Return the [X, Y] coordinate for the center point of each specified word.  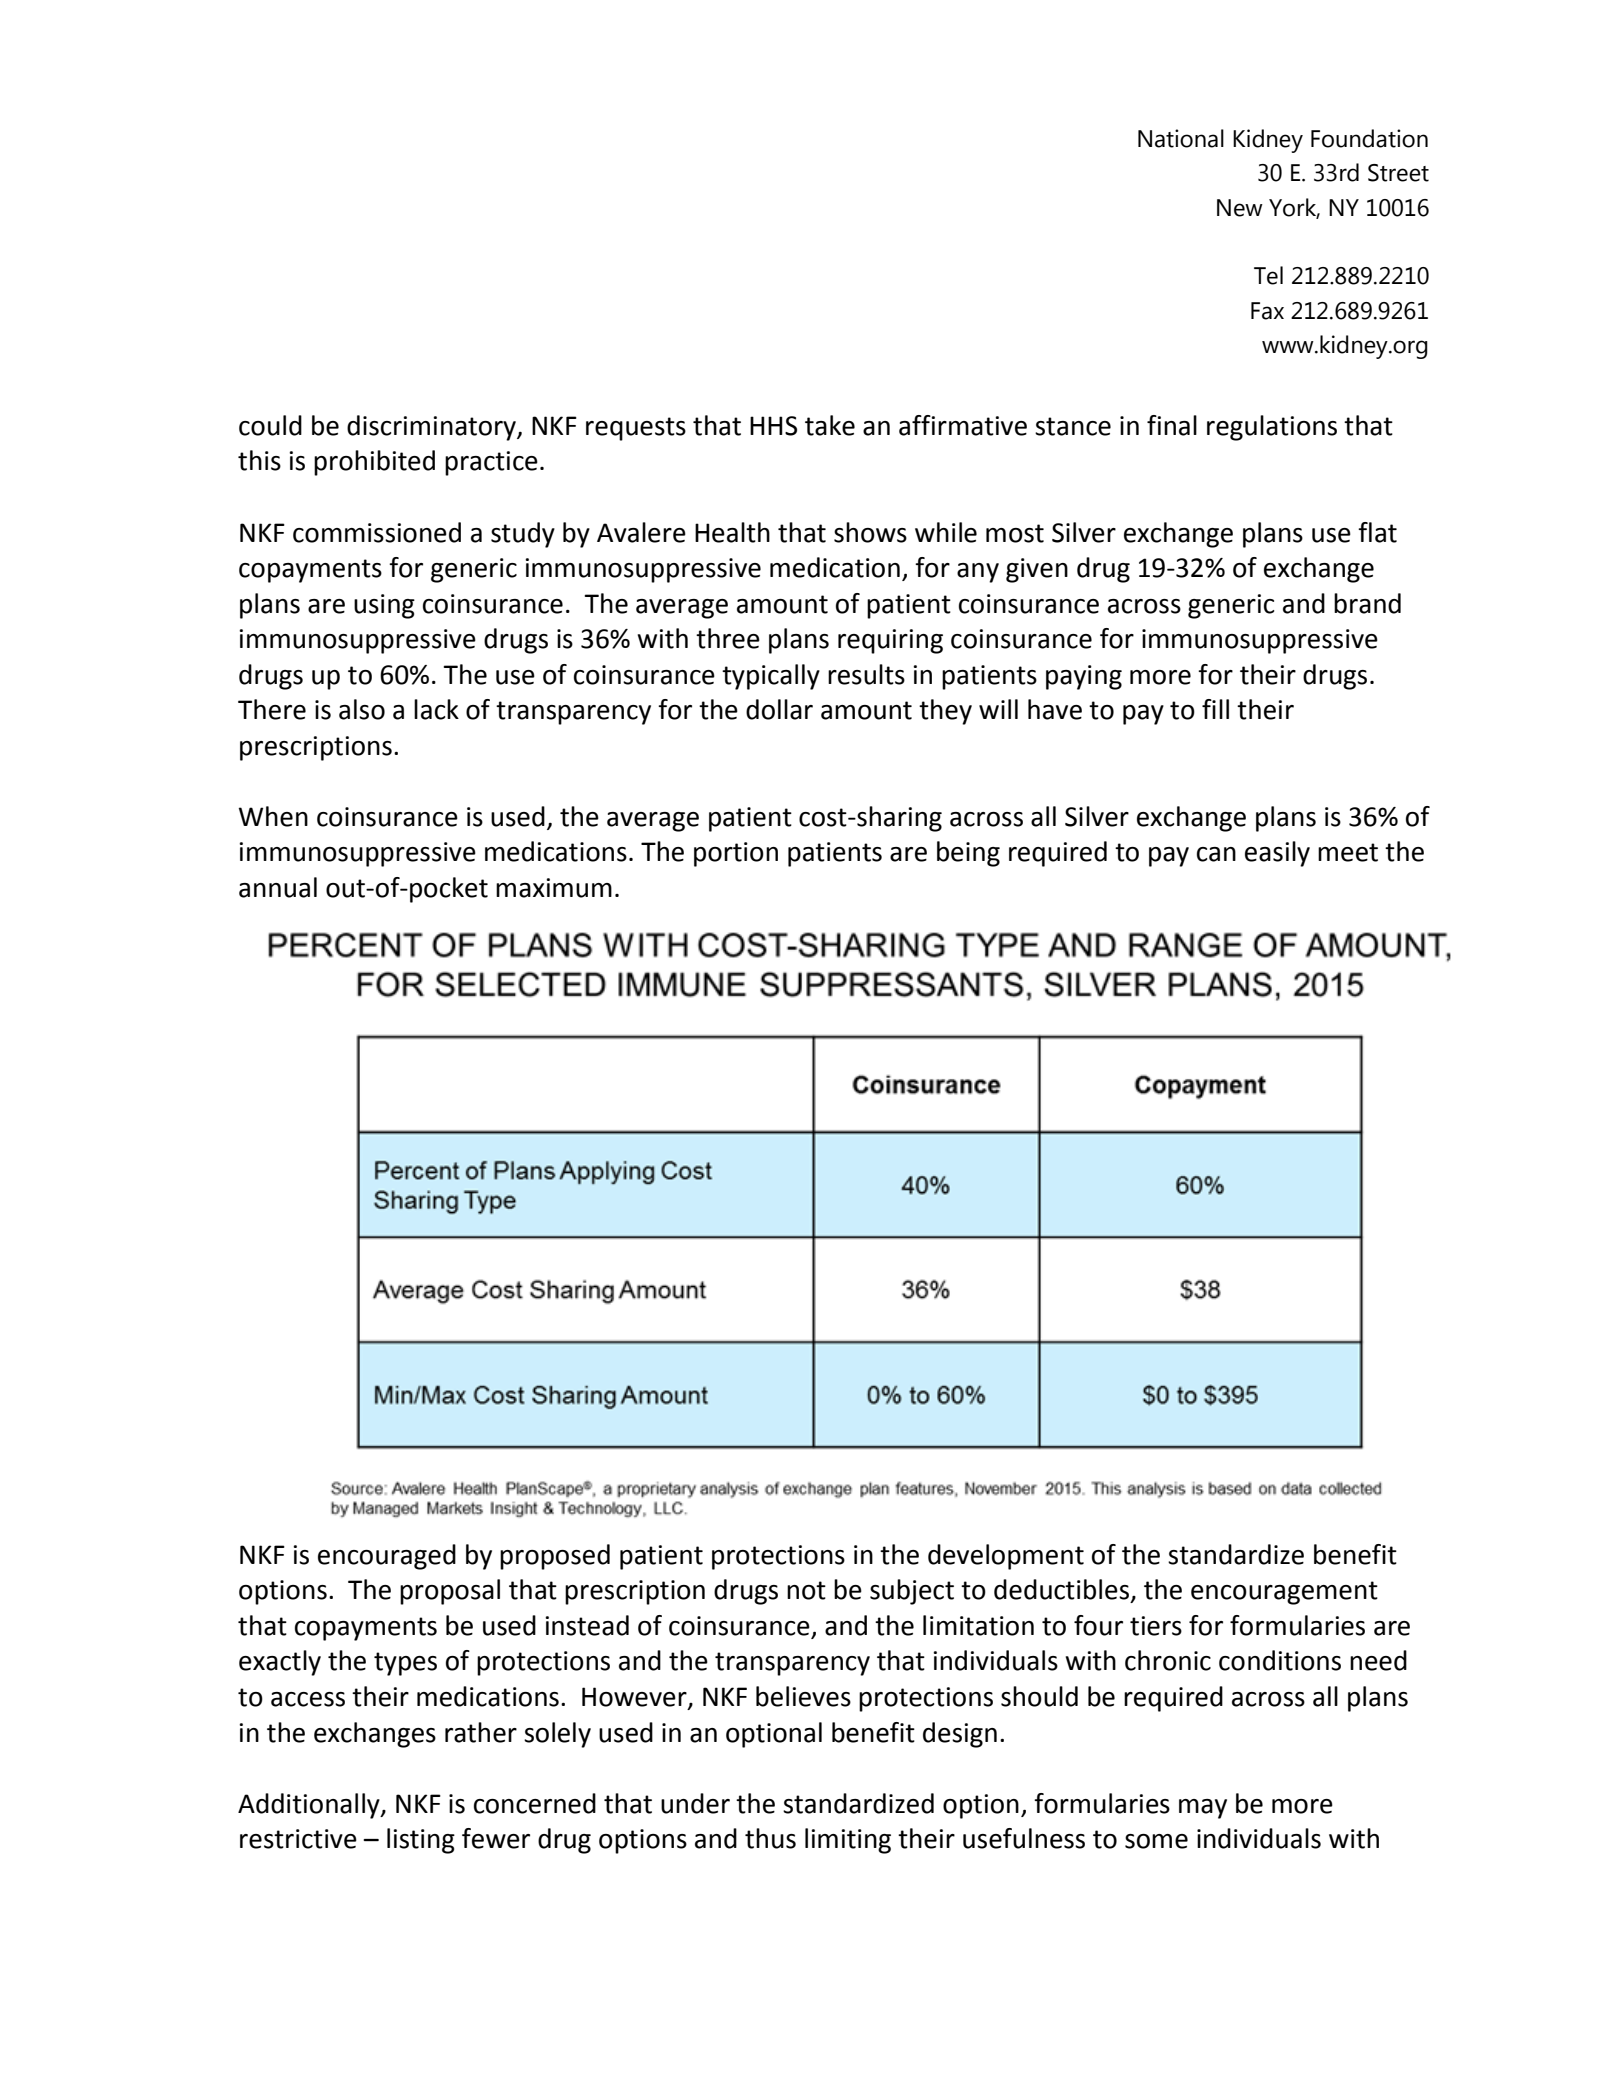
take [830, 425]
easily [1277, 854]
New [1240, 208]
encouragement [1284, 1593]
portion [736, 854]
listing [421, 1841]
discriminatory [432, 428]
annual [278, 887]
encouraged [387, 1557]
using [384, 606]
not [806, 1590]
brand [1367, 603]
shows [870, 532]
